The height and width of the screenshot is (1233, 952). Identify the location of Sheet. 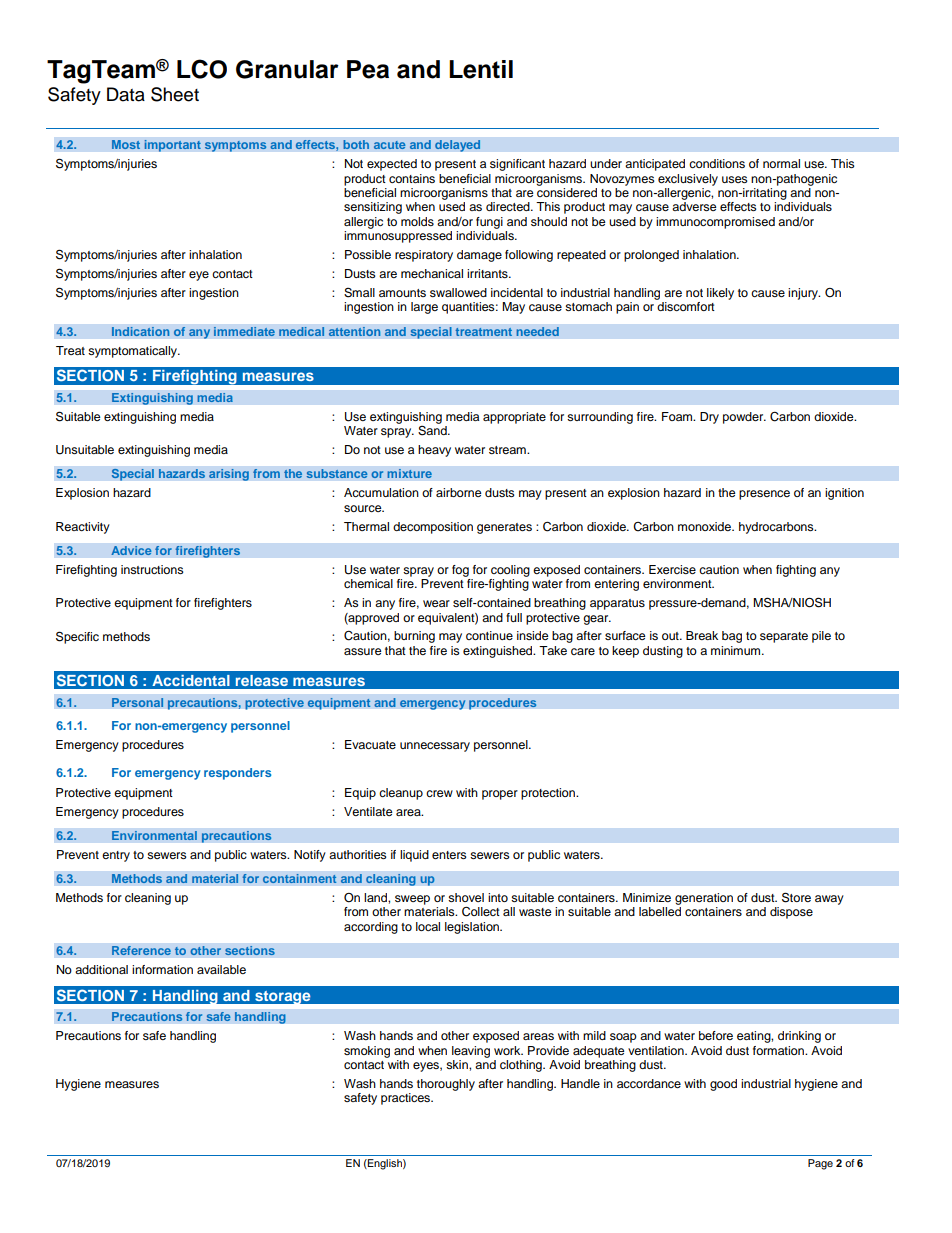
(175, 94).
